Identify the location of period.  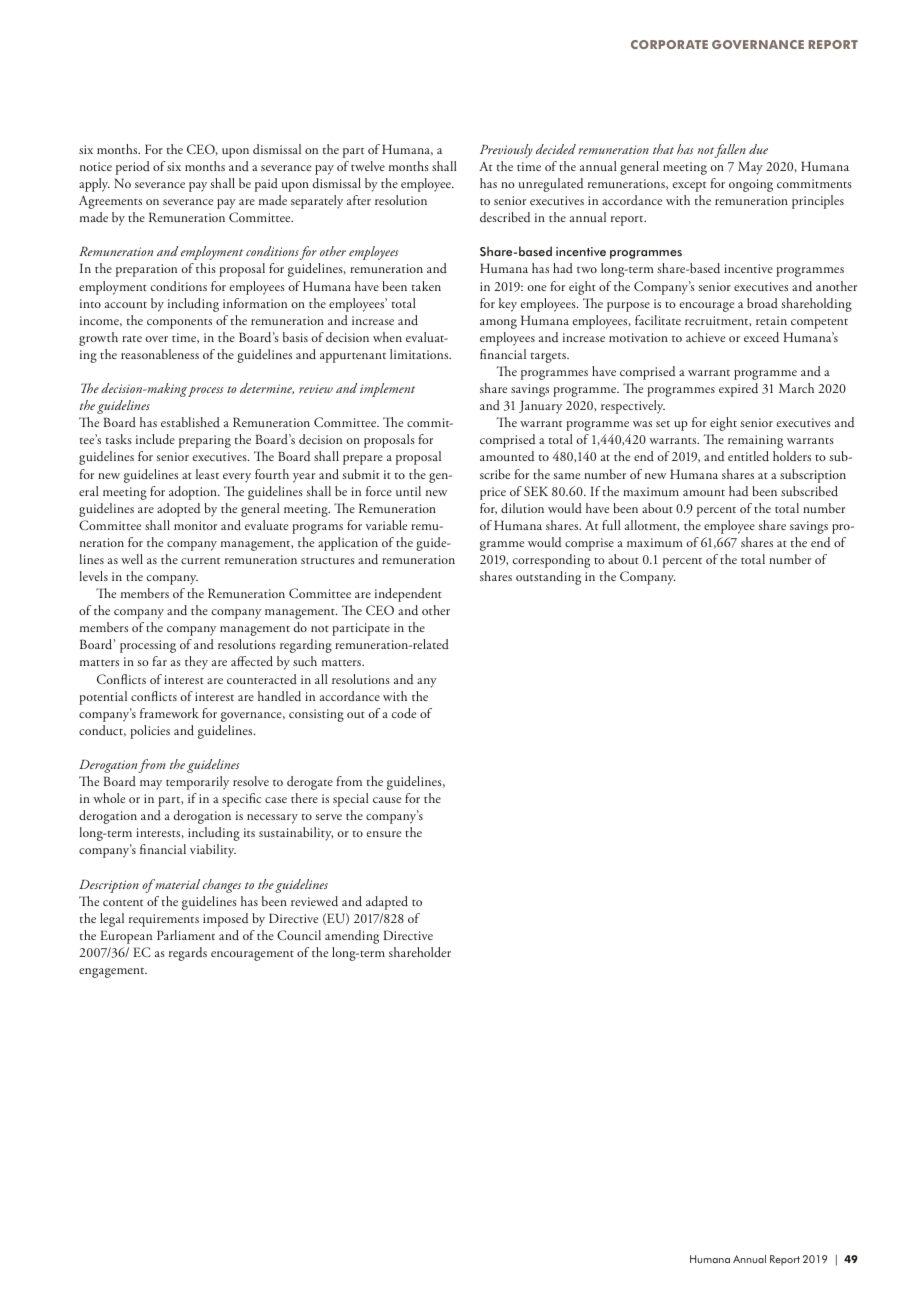
(133, 168).
